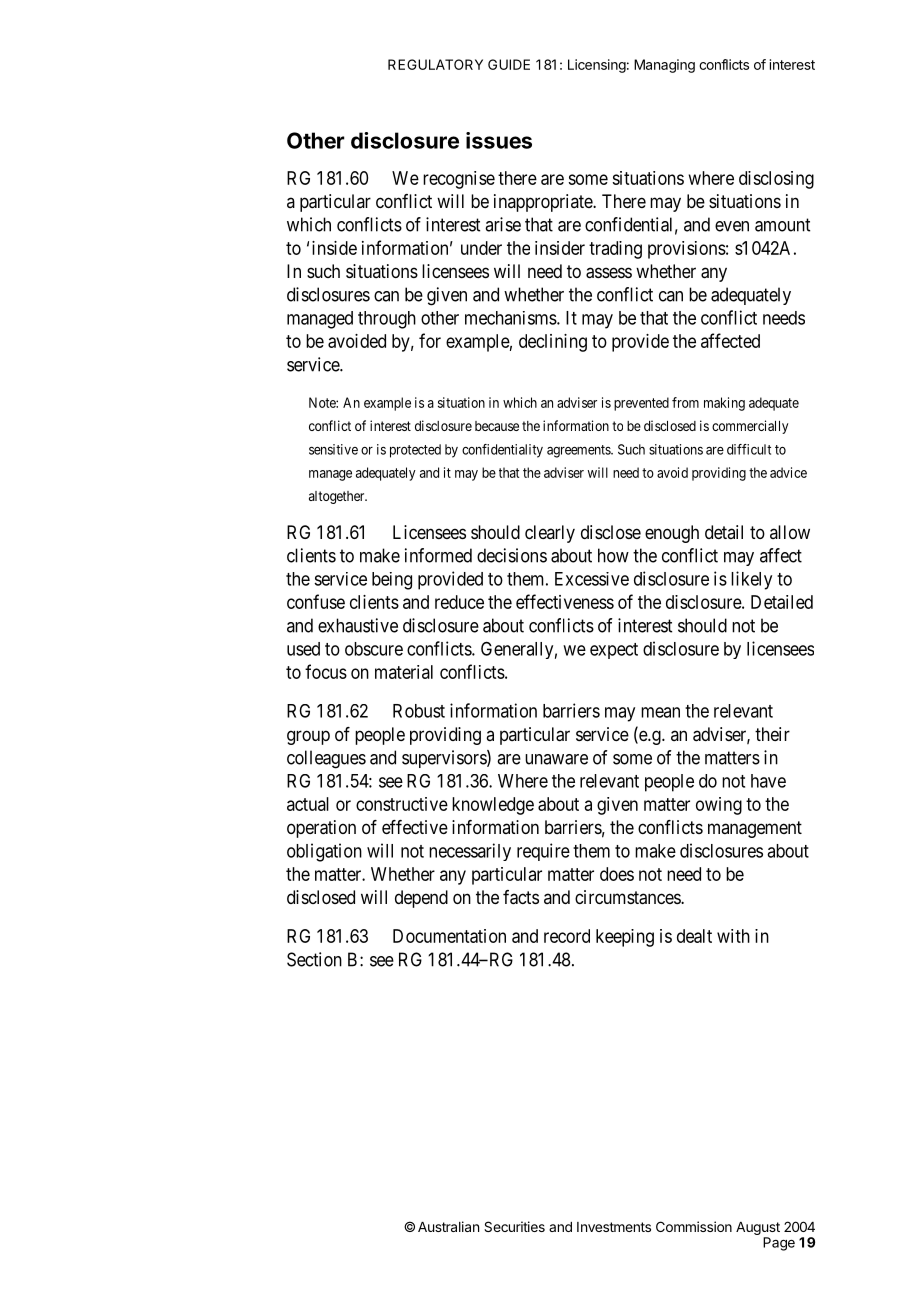  What do you see at coordinates (749, 449) in the image?
I see `difficult` at bounding box center [749, 449].
